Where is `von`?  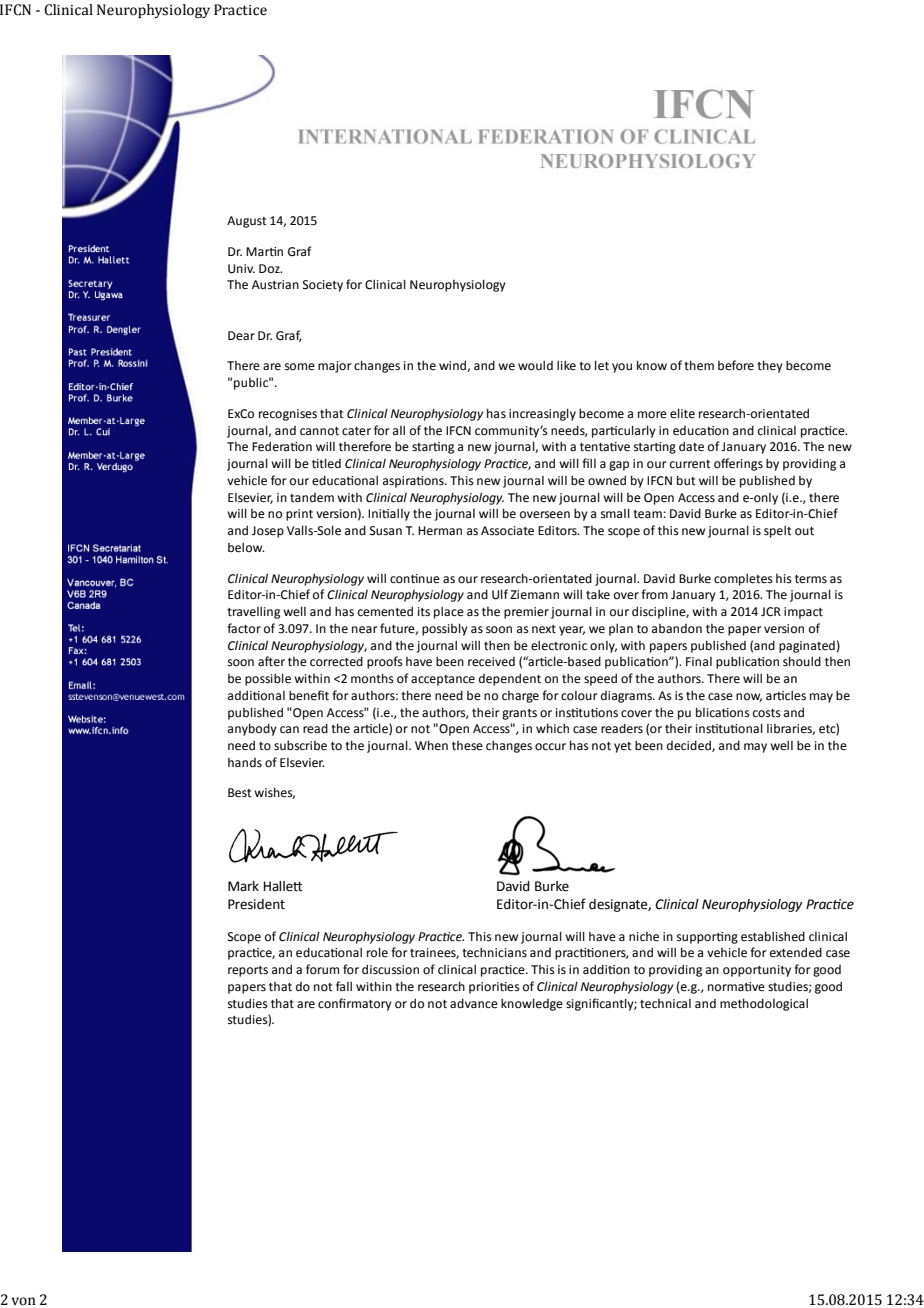 von is located at coordinates (24, 1301).
